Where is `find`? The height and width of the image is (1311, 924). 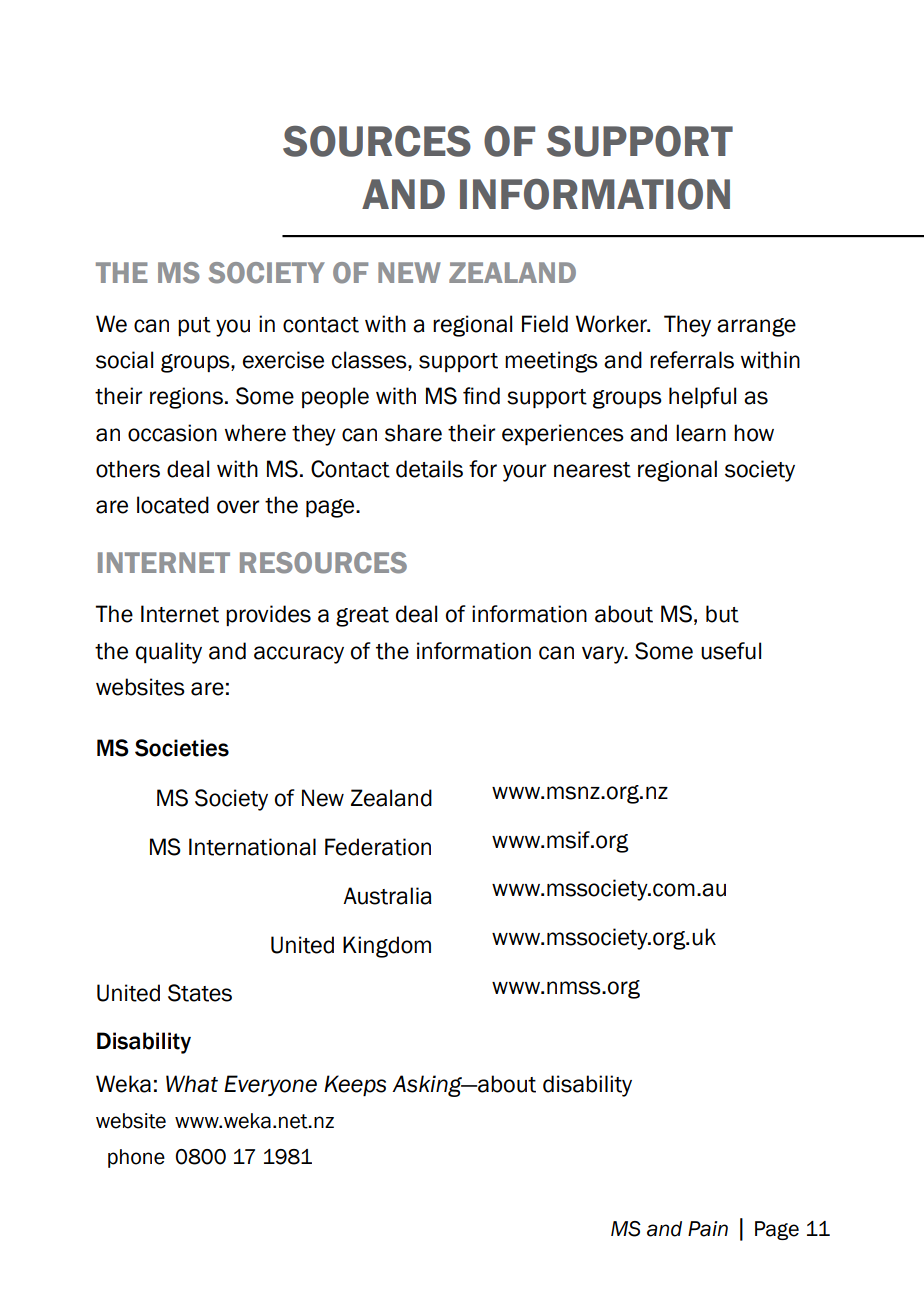 find is located at coordinates (481, 396).
